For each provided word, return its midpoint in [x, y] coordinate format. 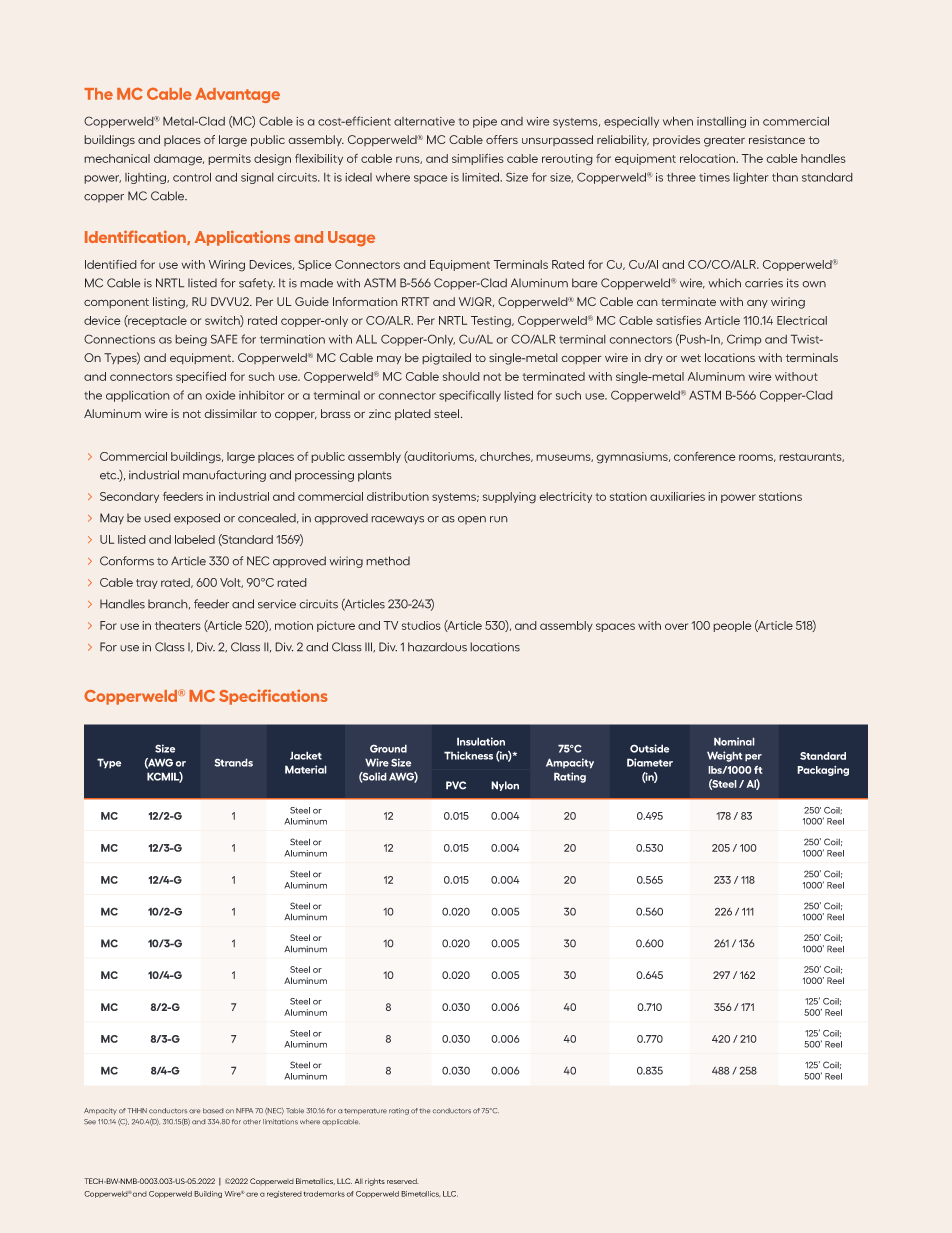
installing [721, 122]
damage [179, 160]
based [213, 1110]
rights [375, 1182]
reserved [402, 1181]
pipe [485, 122]
